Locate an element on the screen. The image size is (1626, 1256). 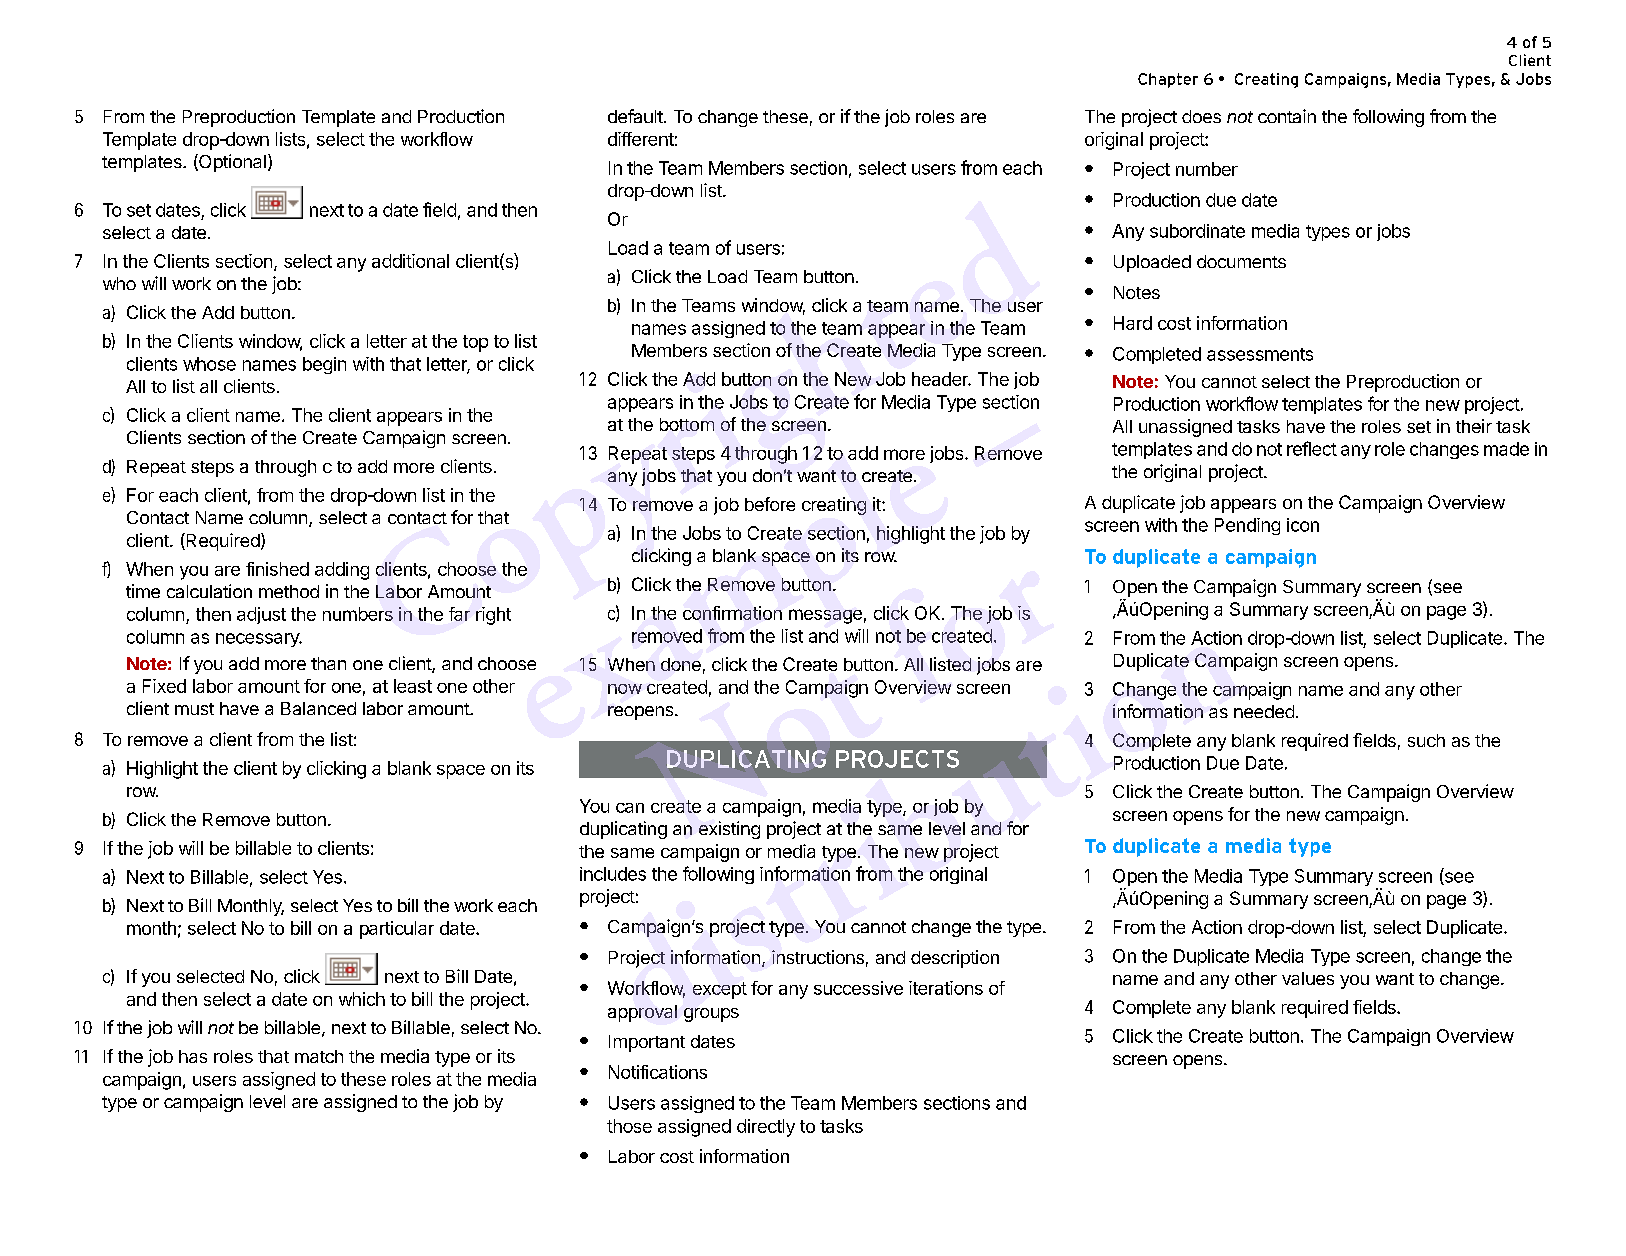
message is located at coordinates (825, 616).
